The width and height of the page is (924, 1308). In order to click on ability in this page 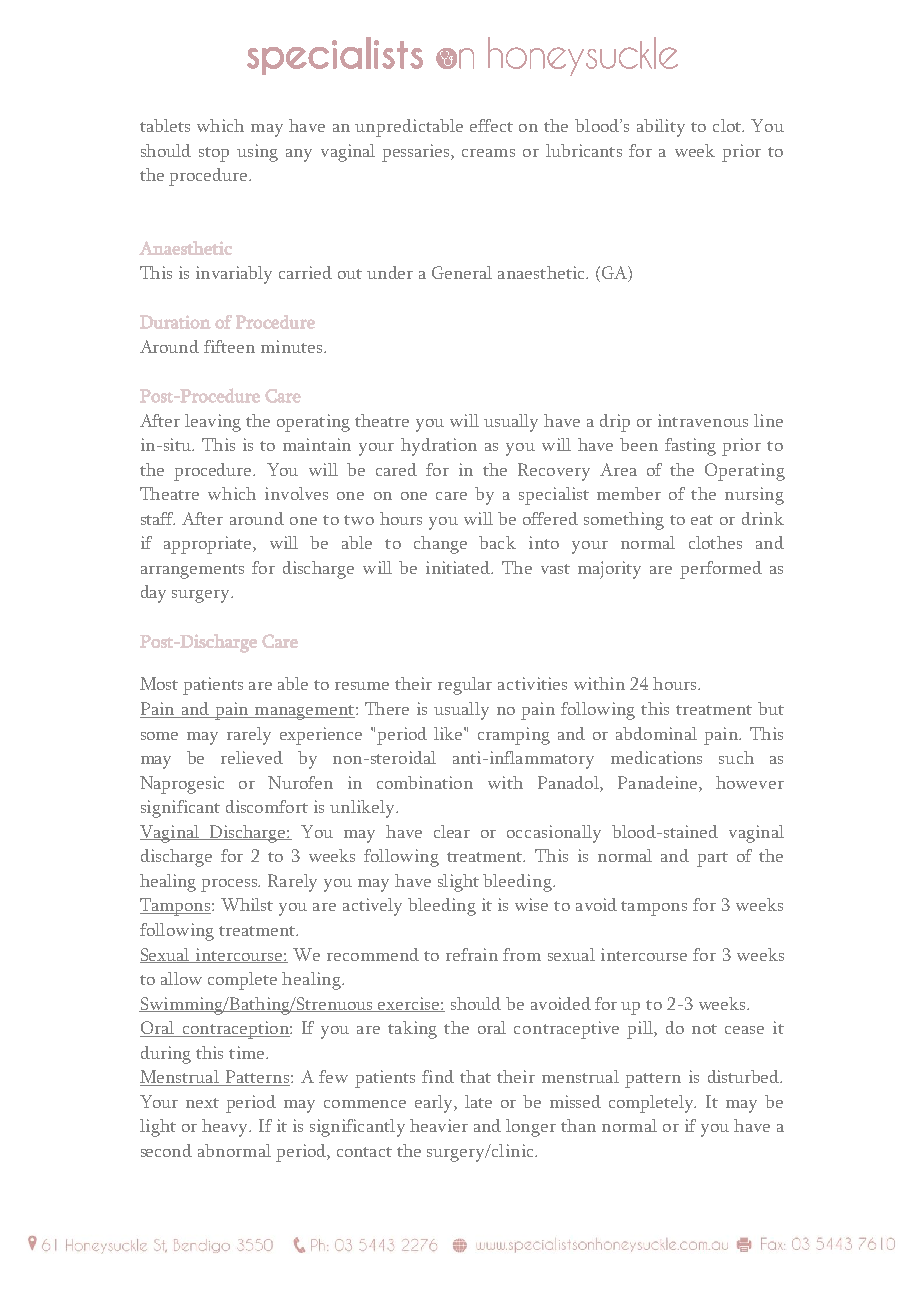, I will do `click(661, 128)`.
